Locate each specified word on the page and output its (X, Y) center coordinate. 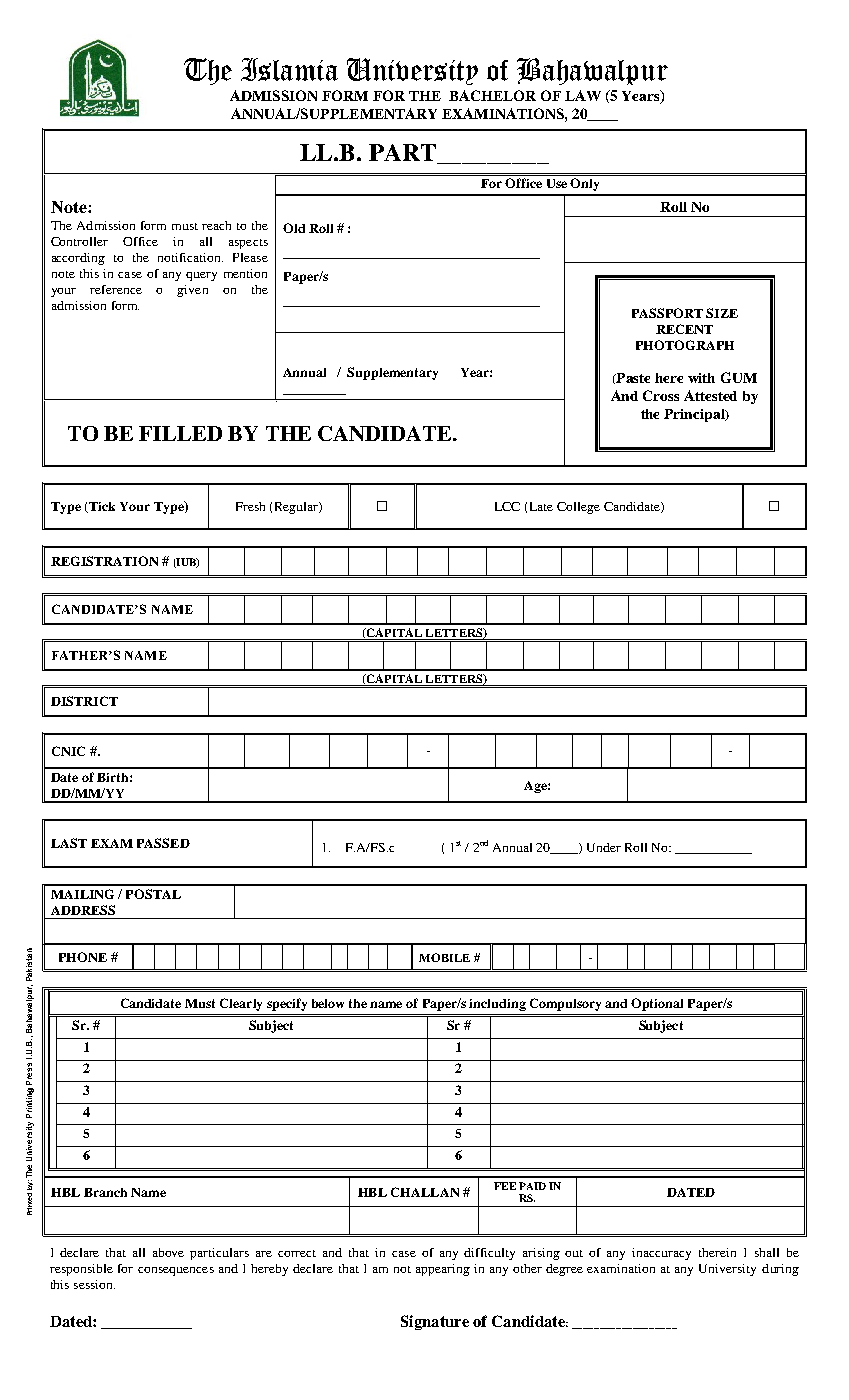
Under (604, 847)
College (578, 508)
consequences (176, 1271)
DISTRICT (84, 701)
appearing (443, 1270)
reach (216, 225)
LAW (583, 95)
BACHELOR (492, 95)
